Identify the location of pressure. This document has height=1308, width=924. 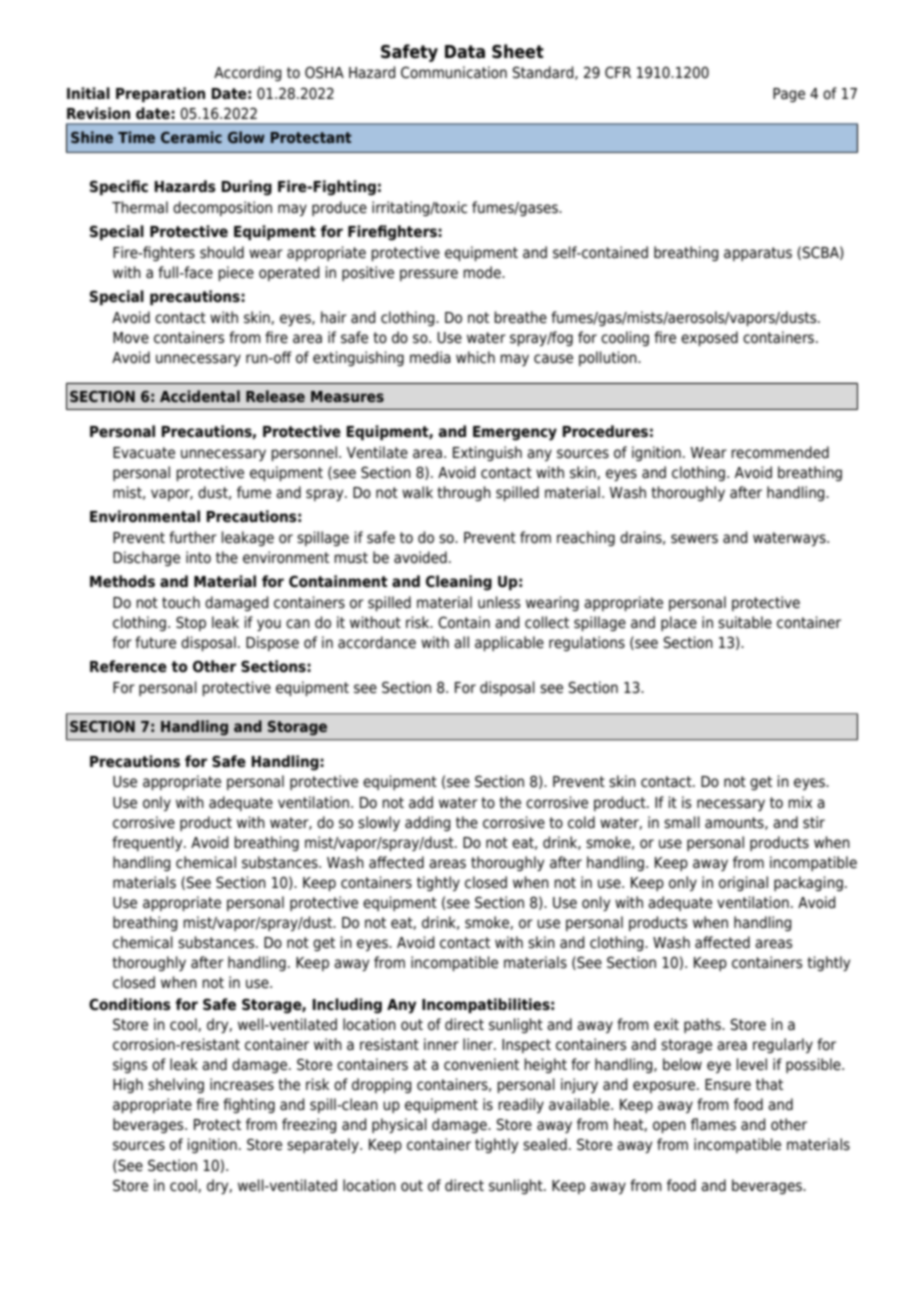
(429, 275).
